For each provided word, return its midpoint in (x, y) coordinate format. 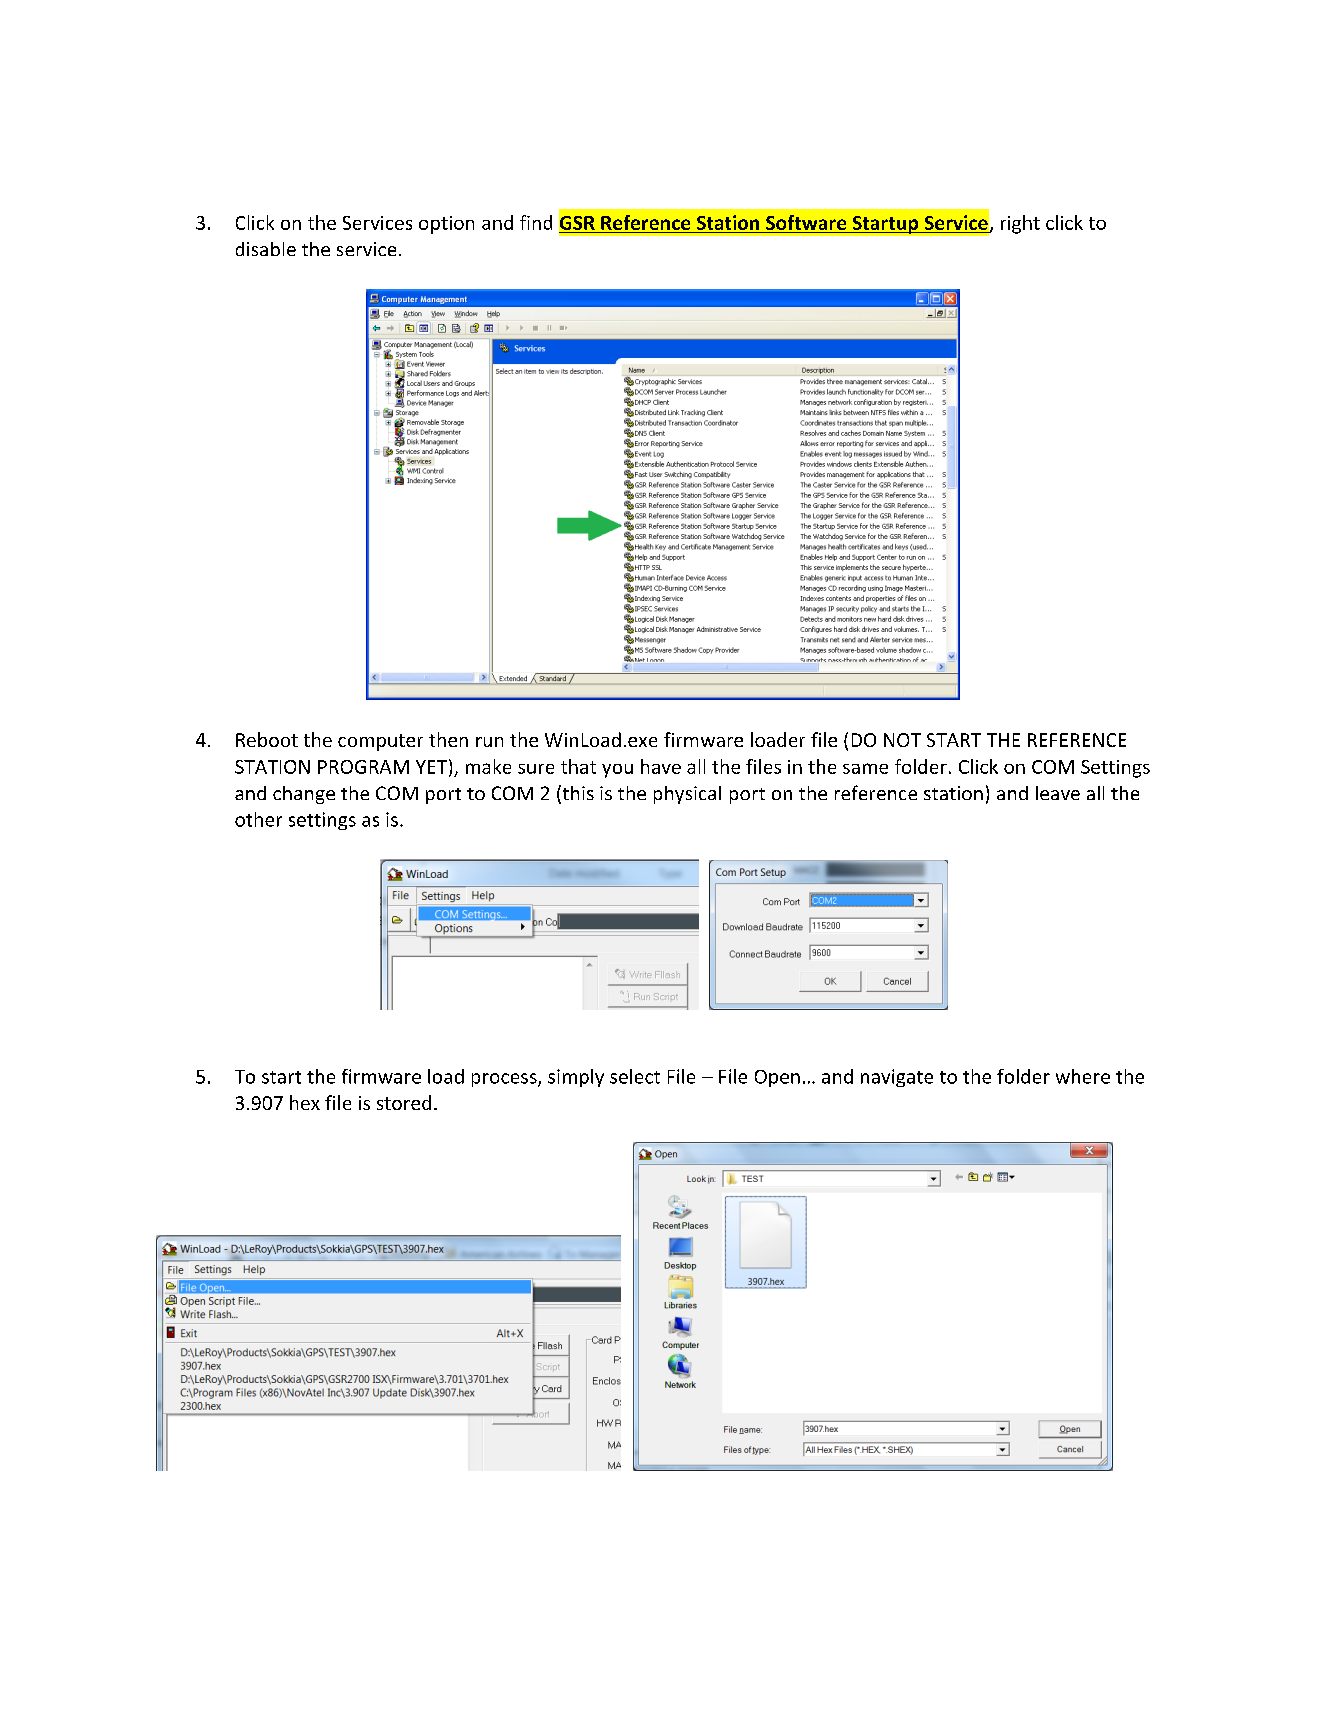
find (536, 222)
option (446, 225)
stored (404, 1102)
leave (1058, 793)
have (661, 766)
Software (806, 222)
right (1020, 224)
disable (266, 249)
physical (687, 795)
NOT (902, 740)
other (258, 819)
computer (380, 742)
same (865, 768)
